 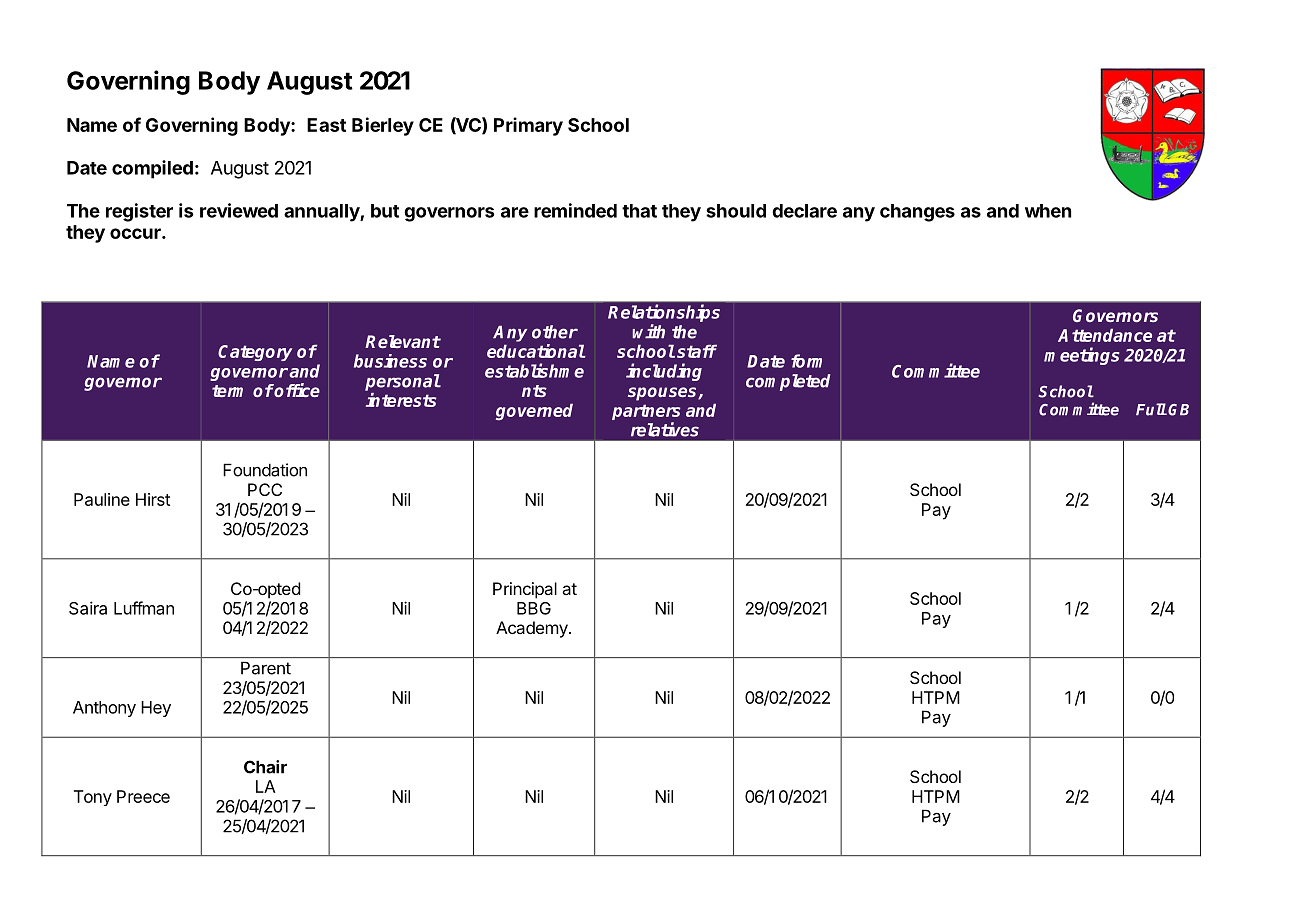 What do you see at coordinates (152, 169) in the screenshot?
I see `compiled` at bounding box center [152, 169].
